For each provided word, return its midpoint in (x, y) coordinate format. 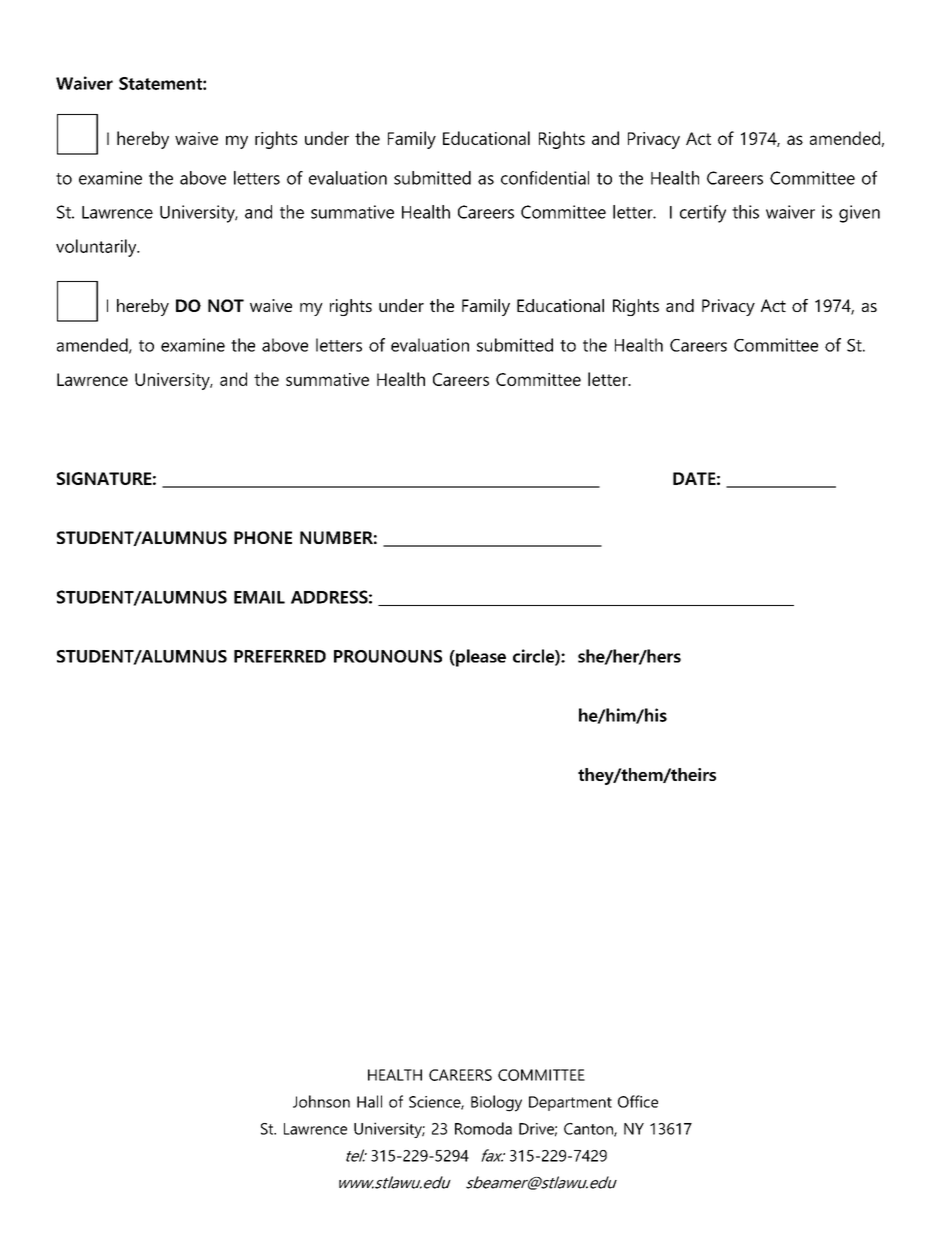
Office (638, 1101)
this (745, 212)
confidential (545, 178)
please (480, 658)
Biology (496, 1103)
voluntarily (97, 248)
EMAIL (259, 597)
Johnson (321, 1101)
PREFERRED (280, 656)
